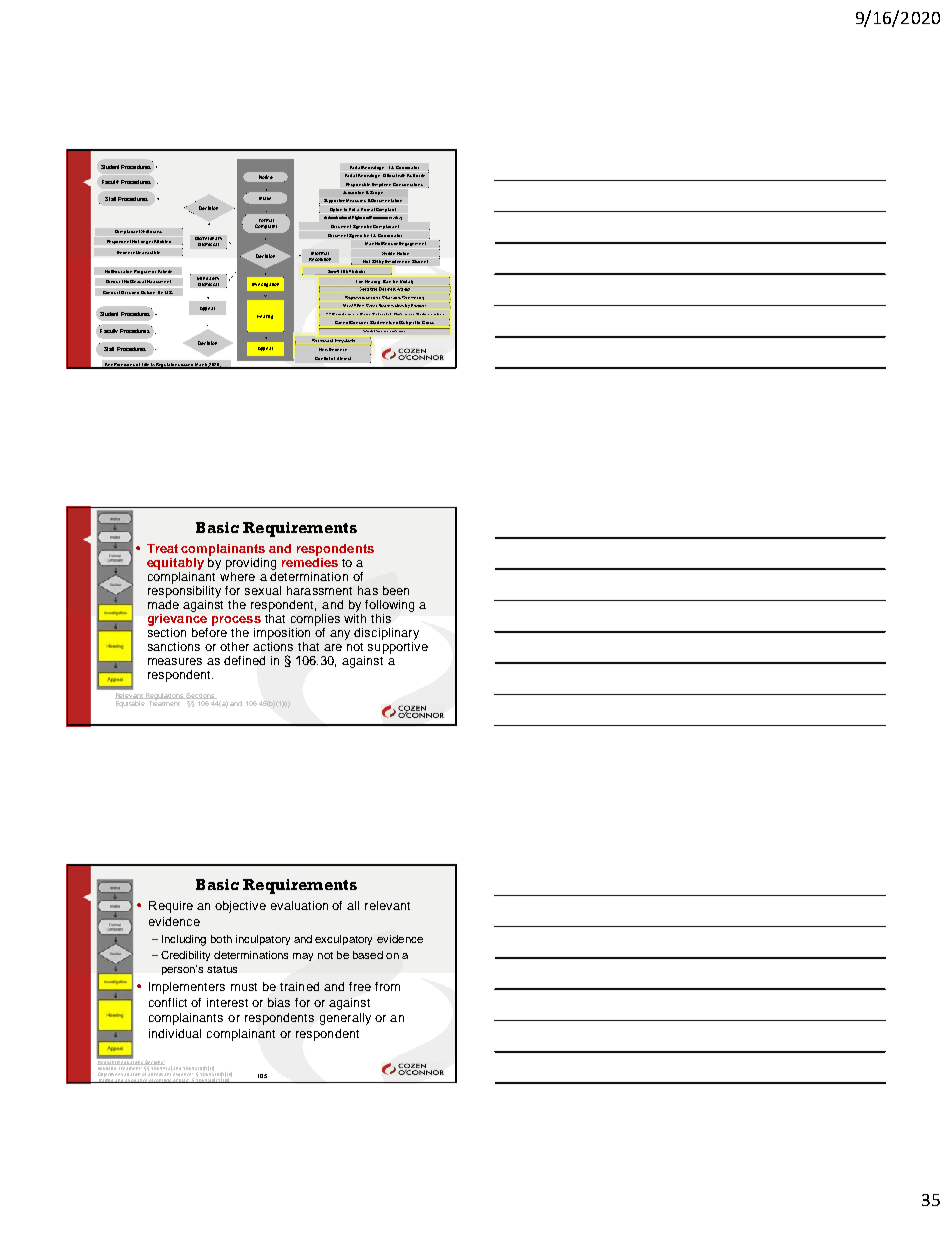 The width and height of the document is (952, 1233). Describe the element at coordinates (175, 1033) in the document. I see `individual` at that location.
